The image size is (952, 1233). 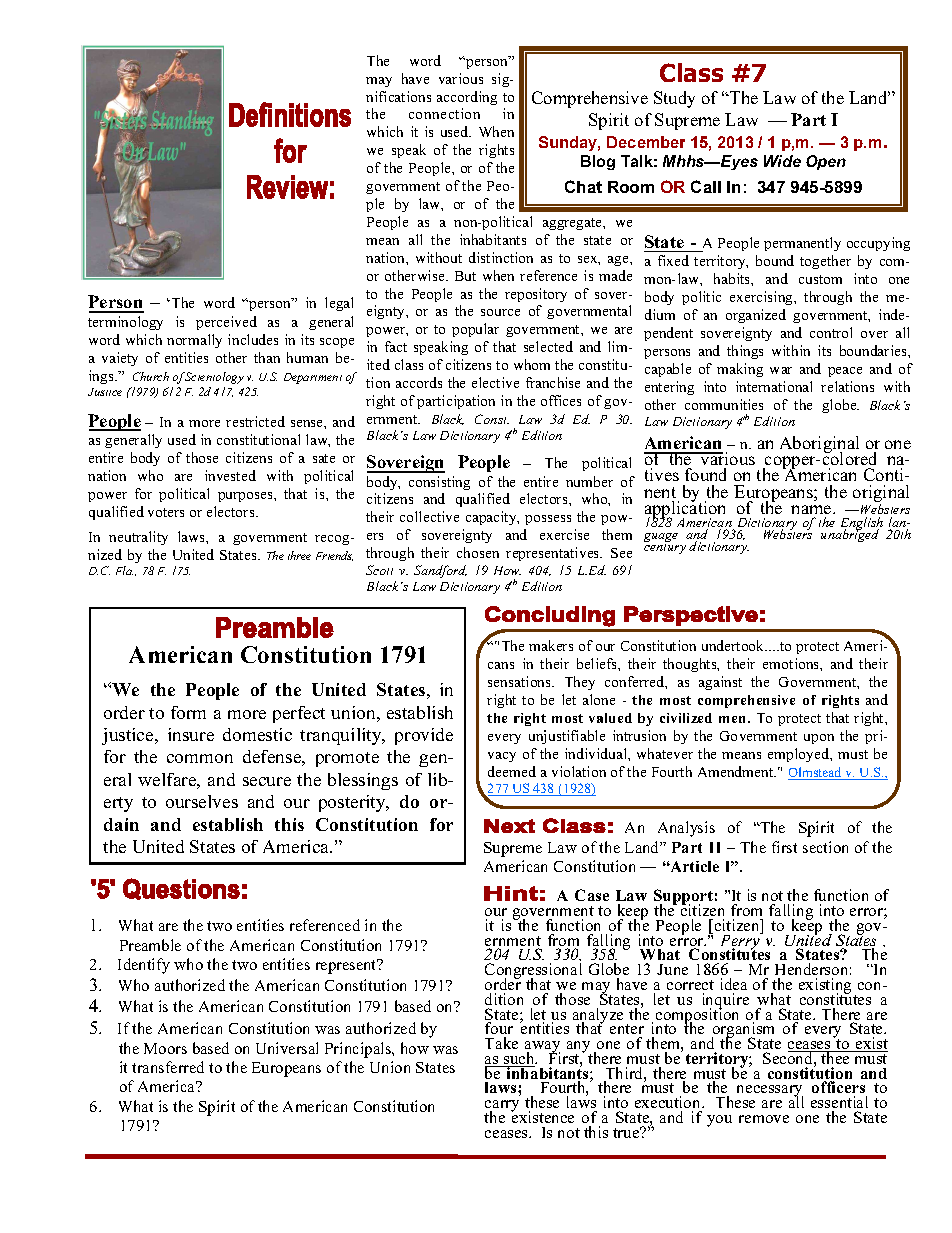 I want to click on Amendment, so click(x=737, y=771).
